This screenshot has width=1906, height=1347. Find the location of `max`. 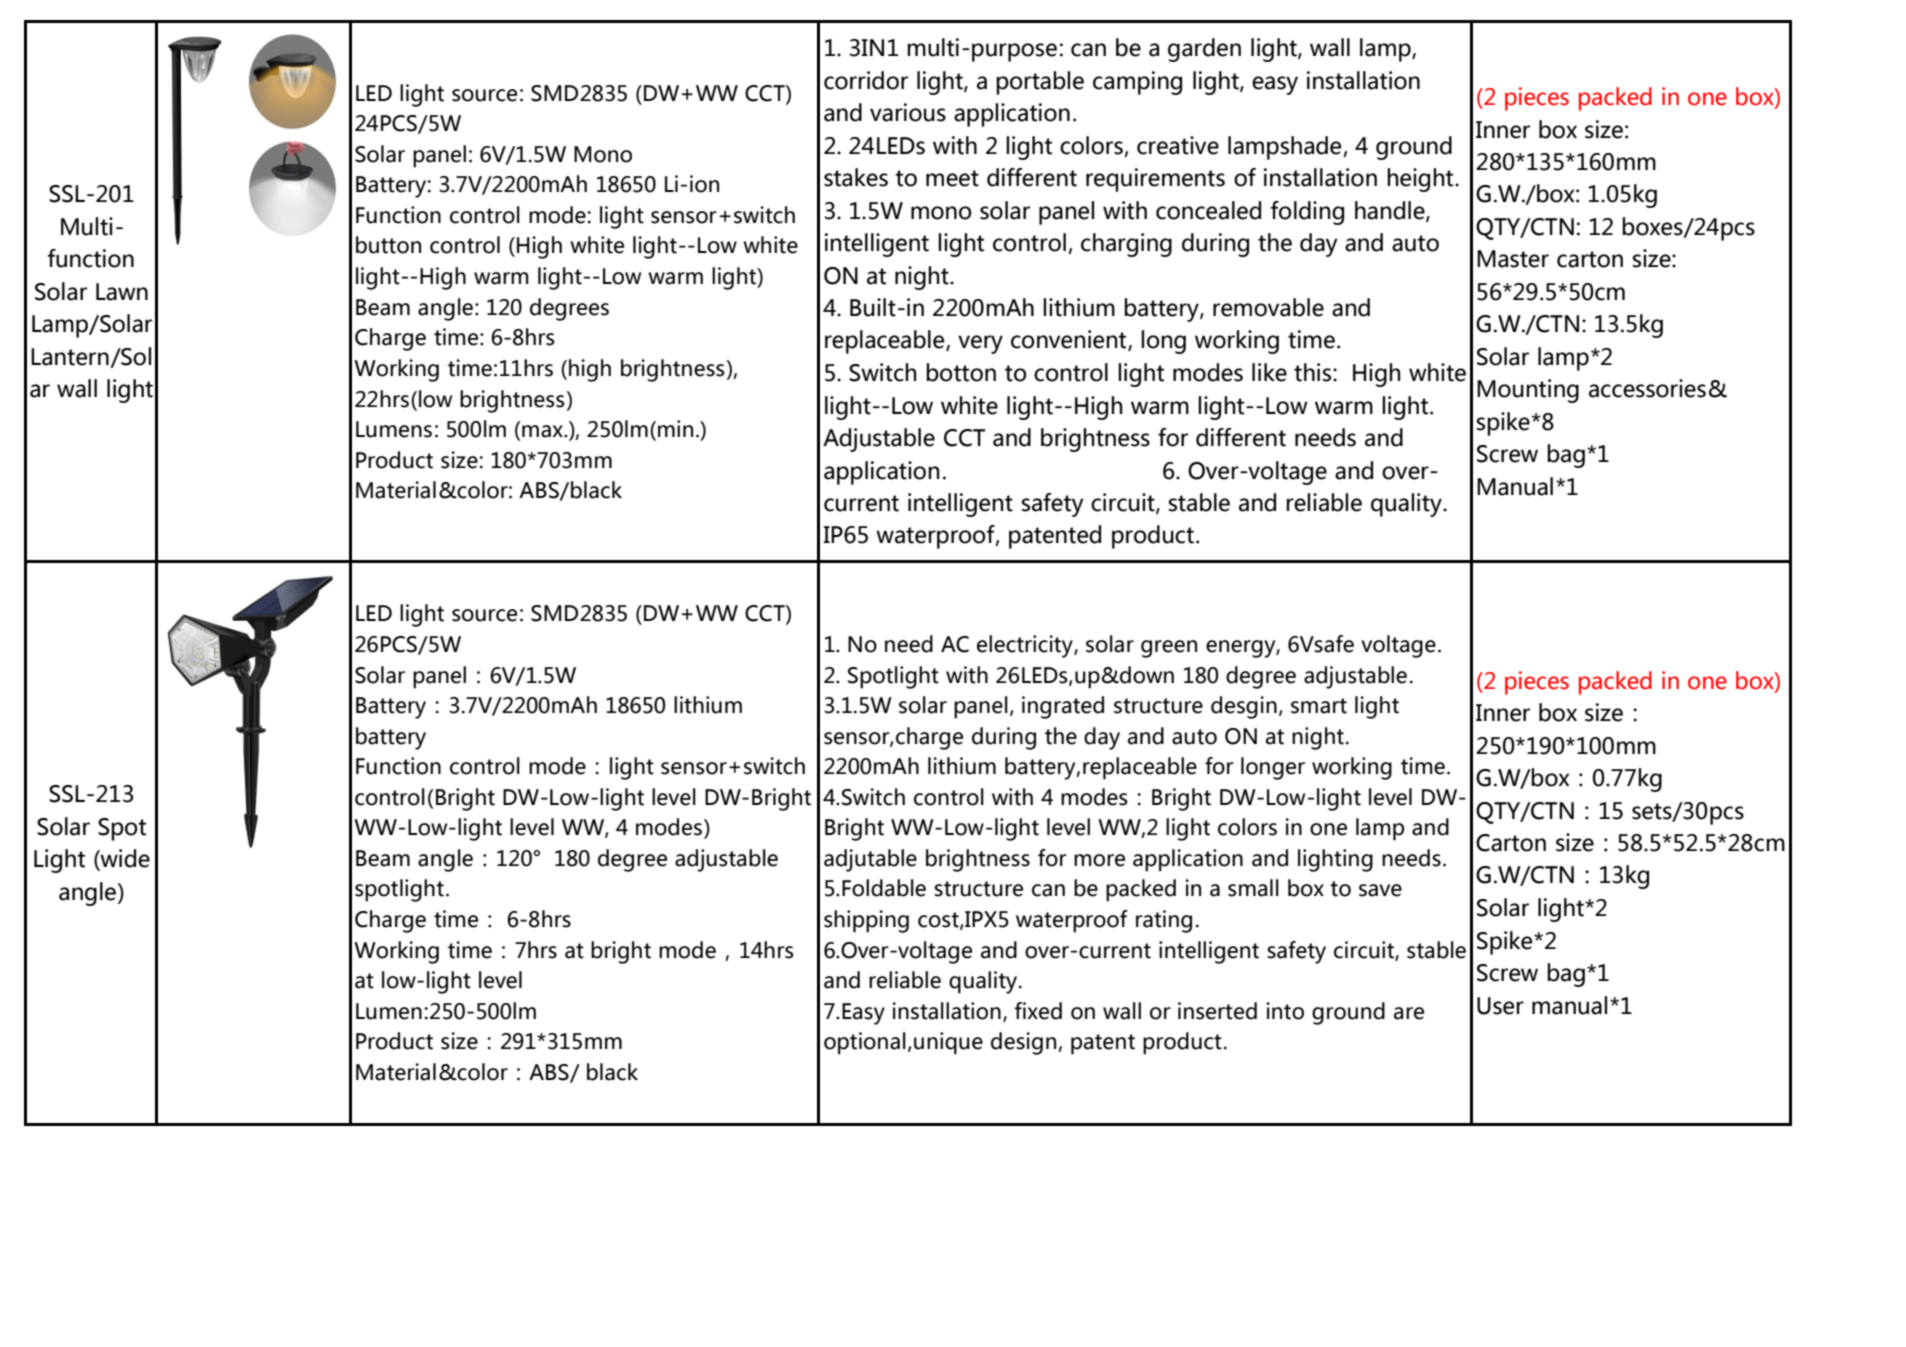

max is located at coordinates (543, 431).
